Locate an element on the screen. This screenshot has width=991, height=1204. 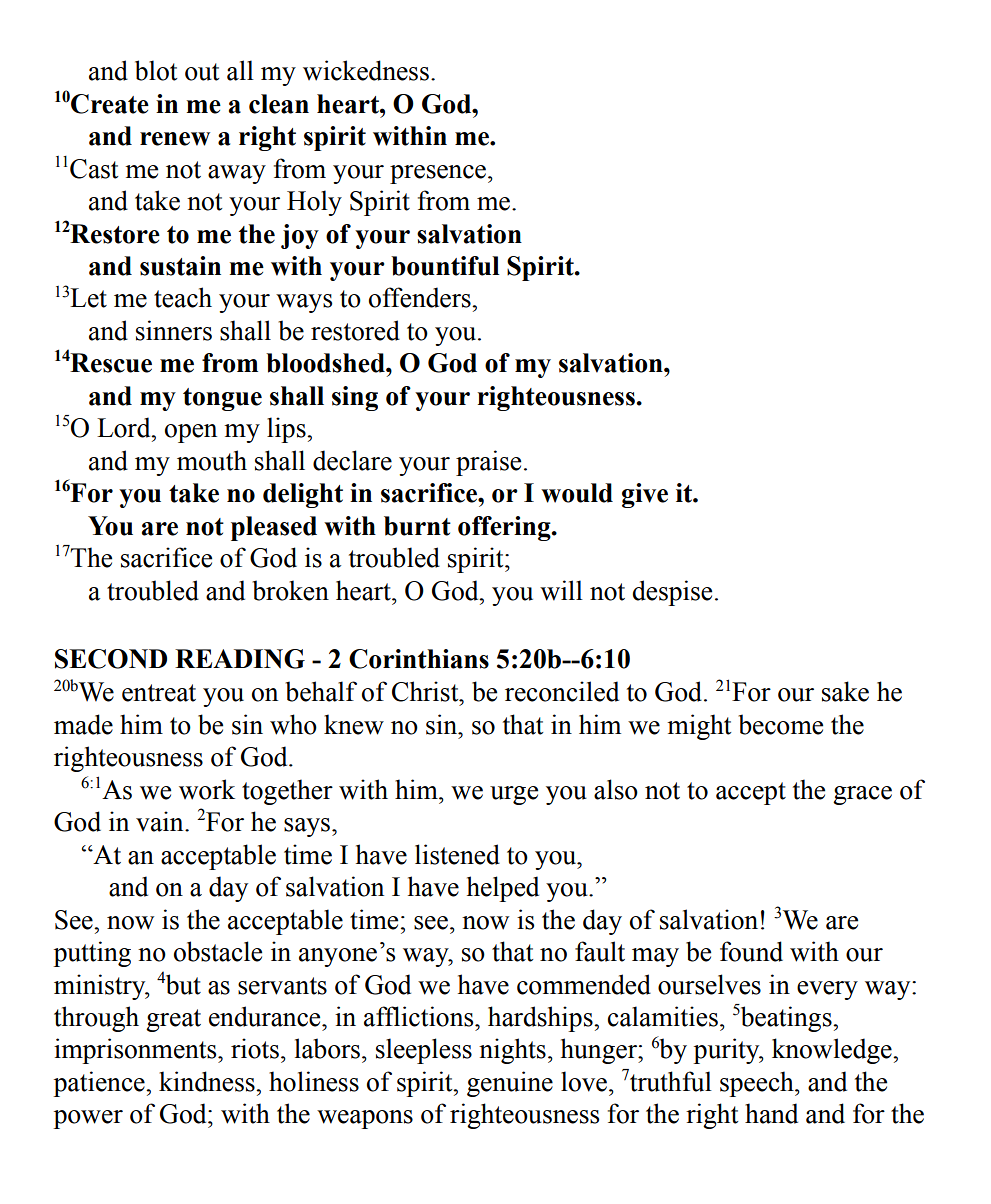
genuine is located at coordinates (510, 1084).
